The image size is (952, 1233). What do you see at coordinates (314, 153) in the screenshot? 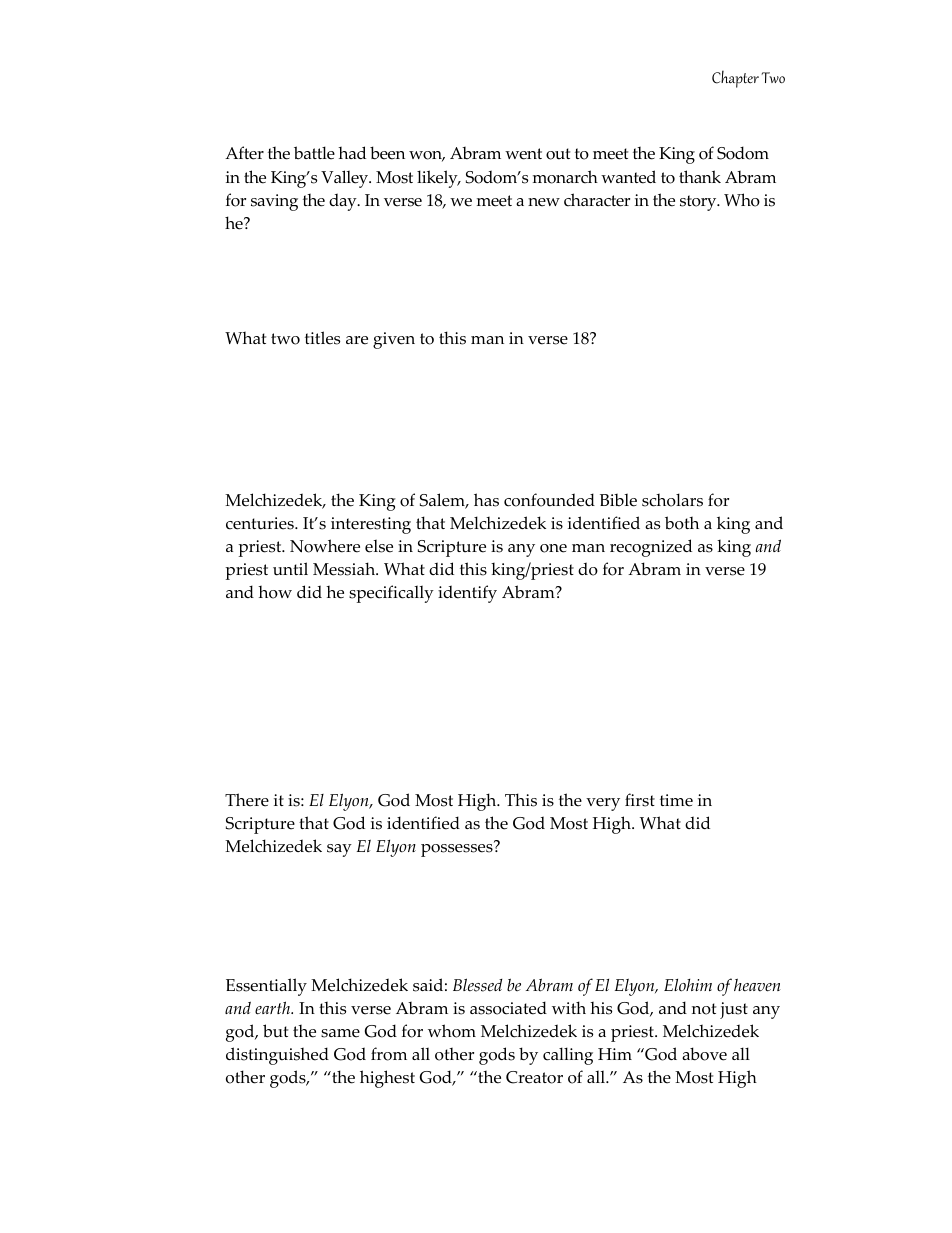
I see `battle` at bounding box center [314, 153].
